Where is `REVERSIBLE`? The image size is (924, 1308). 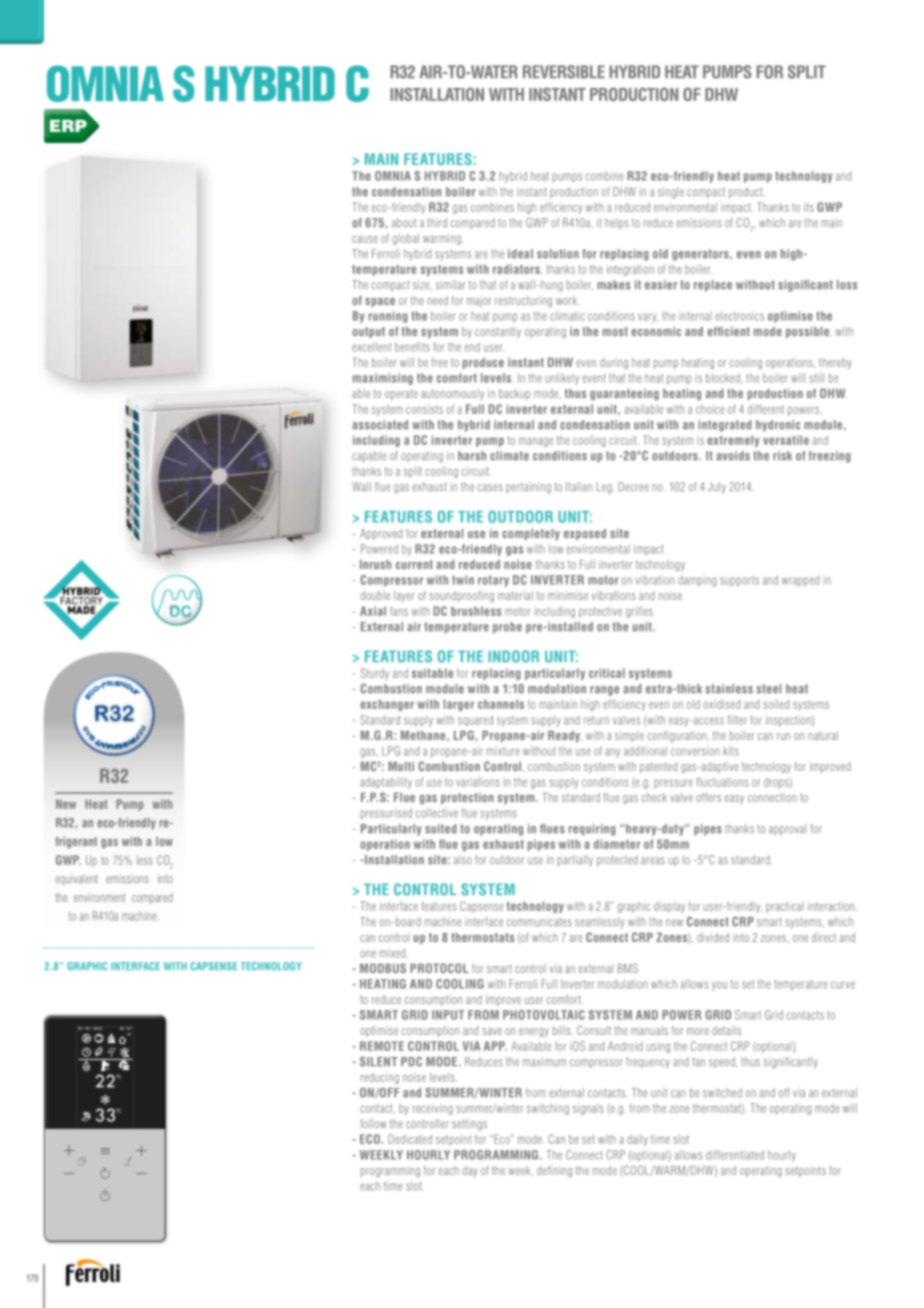
REVERSIBLE is located at coordinates (564, 72).
